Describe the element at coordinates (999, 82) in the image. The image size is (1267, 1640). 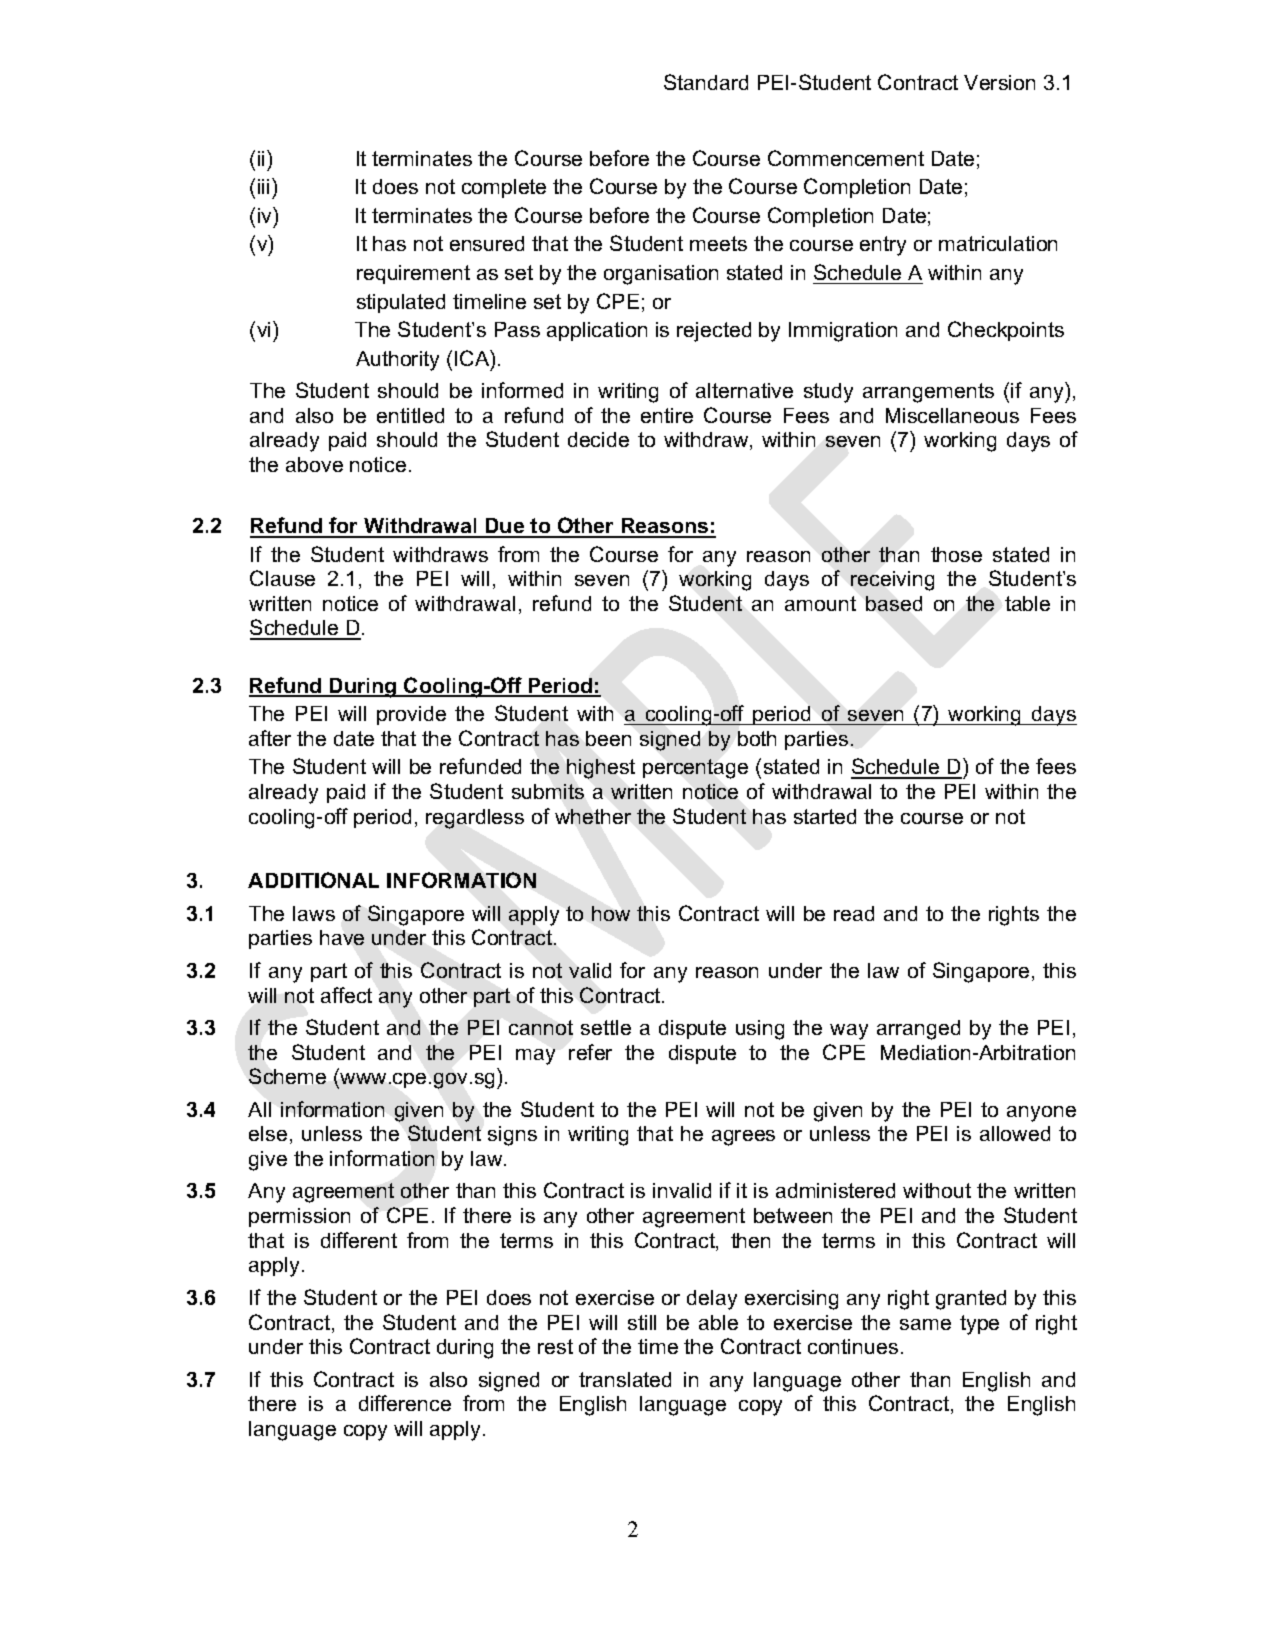
I see `Version` at that location.
